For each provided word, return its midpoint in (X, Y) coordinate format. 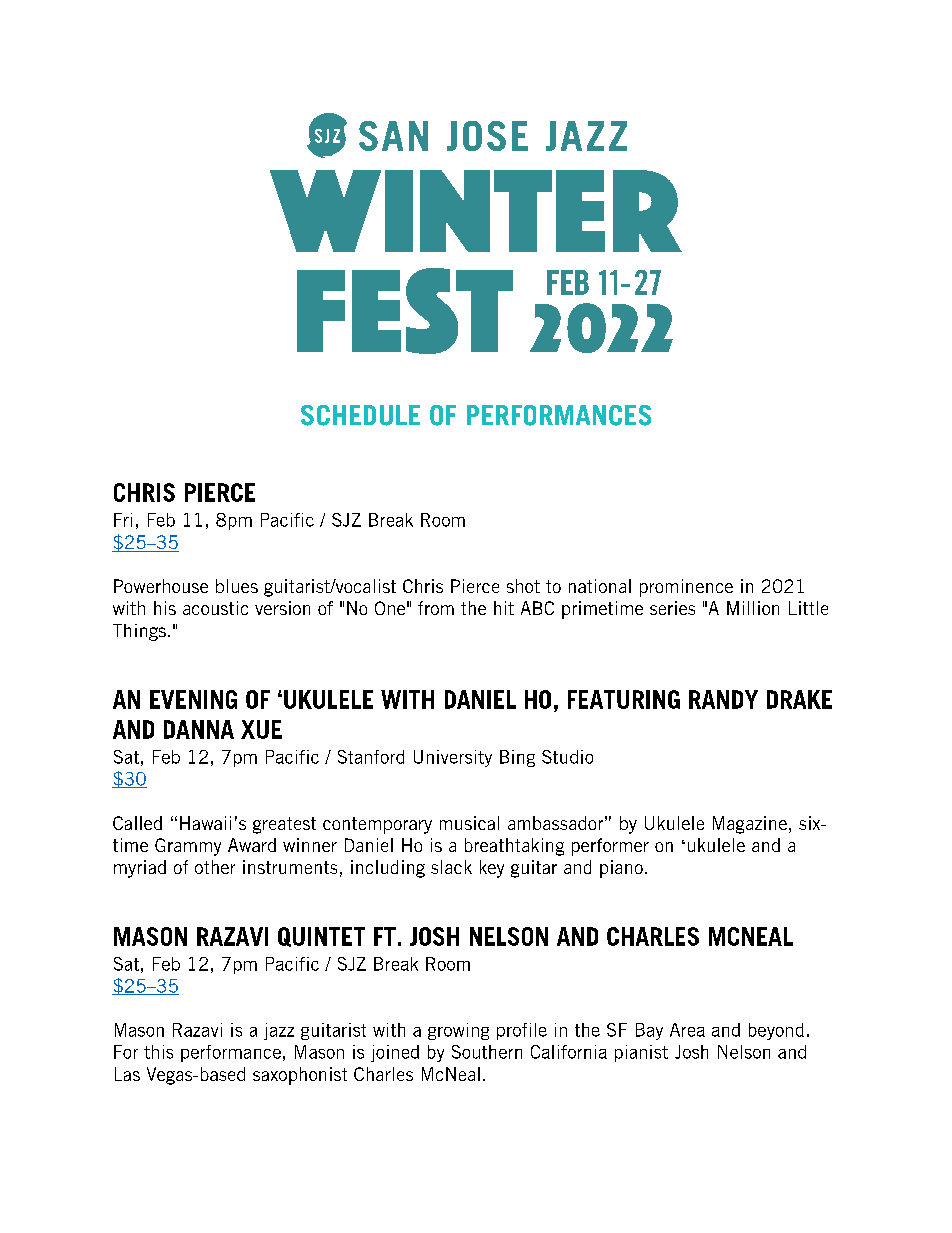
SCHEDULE (360, 415)
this (158, 1052)
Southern (487, 1052)
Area (687, 1030)
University (453, 758)
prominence (686, 588)
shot (523, 586)
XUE (261, 729)
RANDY (723, 699)
